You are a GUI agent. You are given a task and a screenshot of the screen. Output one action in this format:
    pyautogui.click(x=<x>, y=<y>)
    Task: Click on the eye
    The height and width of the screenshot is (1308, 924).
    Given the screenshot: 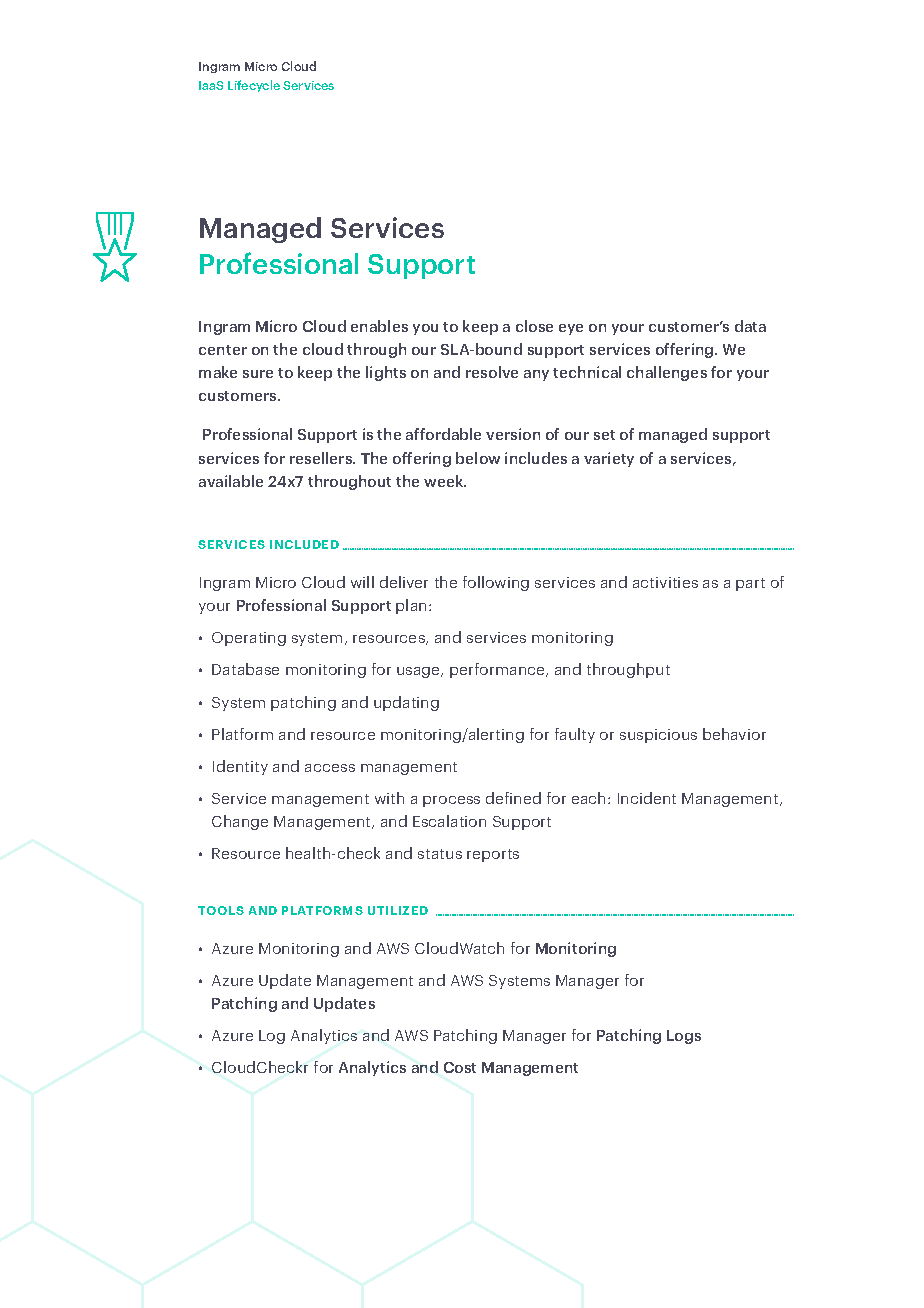 What is the action you would take?
    pyautogui.click(x=571, y=329)
